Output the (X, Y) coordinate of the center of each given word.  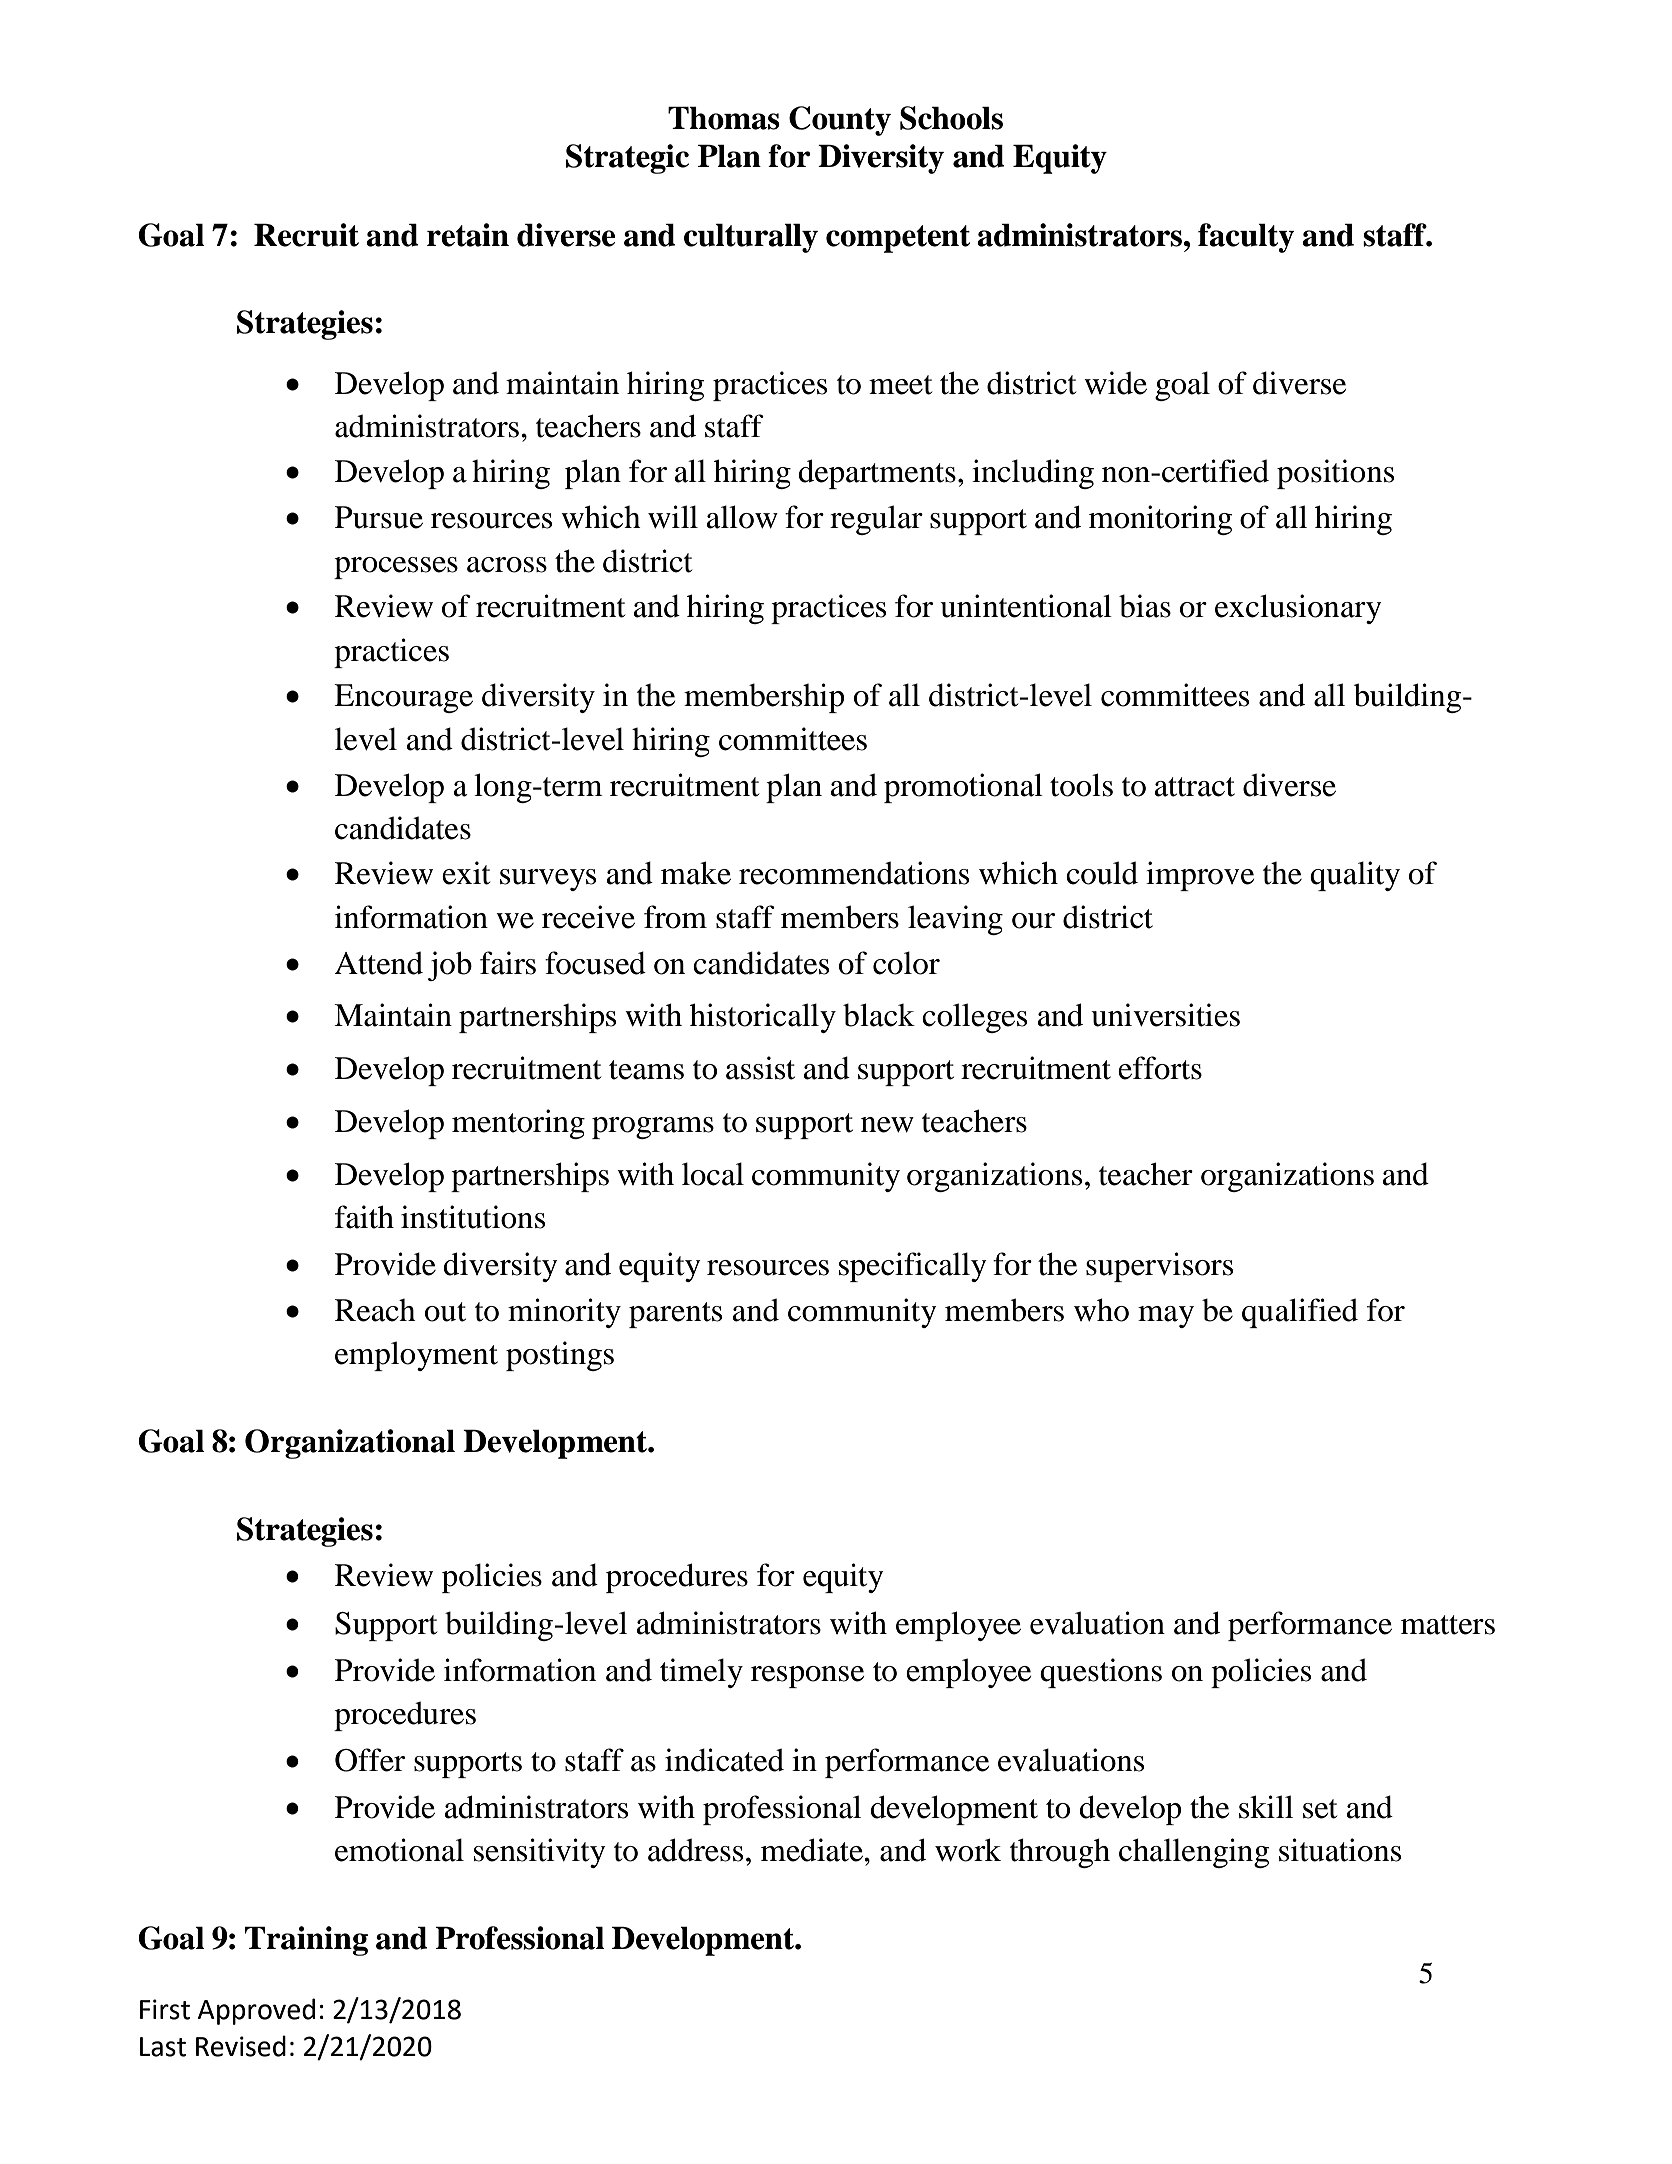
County (840, 121)
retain (468, 235)
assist (760, 1068)
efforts (1160, 1068)
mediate (813, 1850)
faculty (1246, 238)
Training (306, 1941)
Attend (379, 963)
